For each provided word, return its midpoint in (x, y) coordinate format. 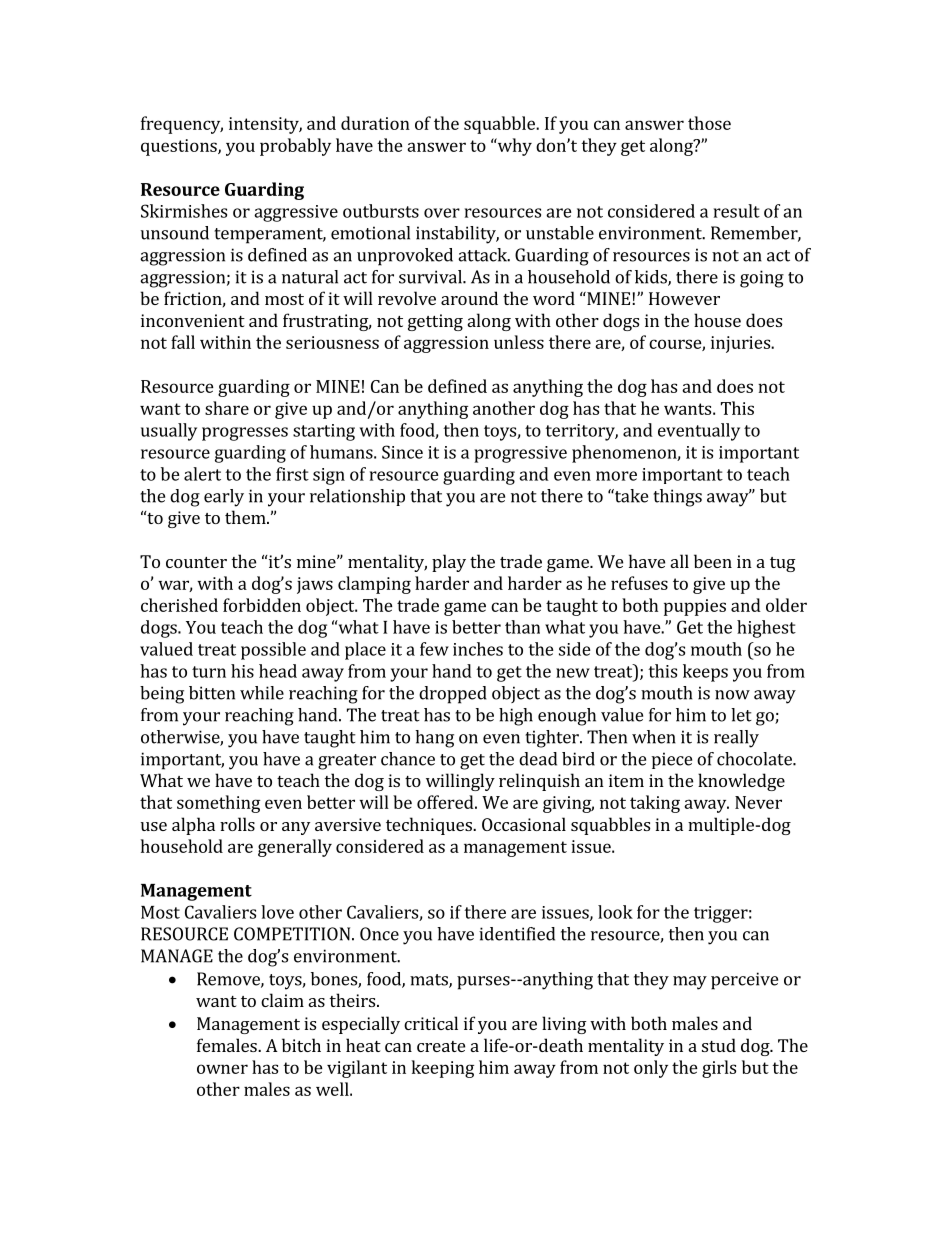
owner (222, 1069)
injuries (742, 344)
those (709, 123)
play (449, 563)
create (441, 1046)
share (227, 408)
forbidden (262, 605)
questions (180, 147)
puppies (695, 607)
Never (758, 802)
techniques (430, 826)
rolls (237, 824)
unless (519, 342)
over (442, 213)
